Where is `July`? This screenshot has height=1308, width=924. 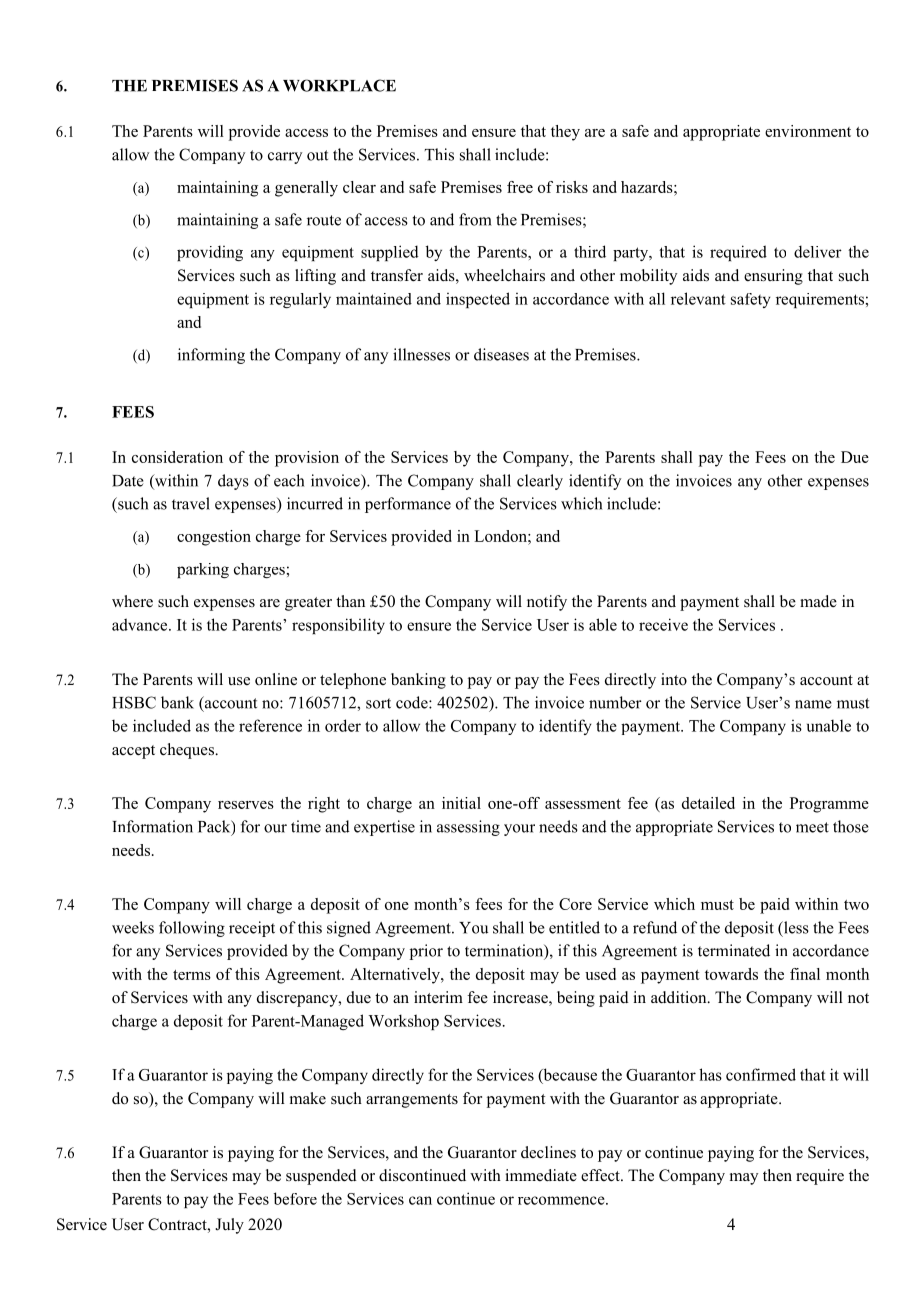
July is located at coordinates (229, 1226).
